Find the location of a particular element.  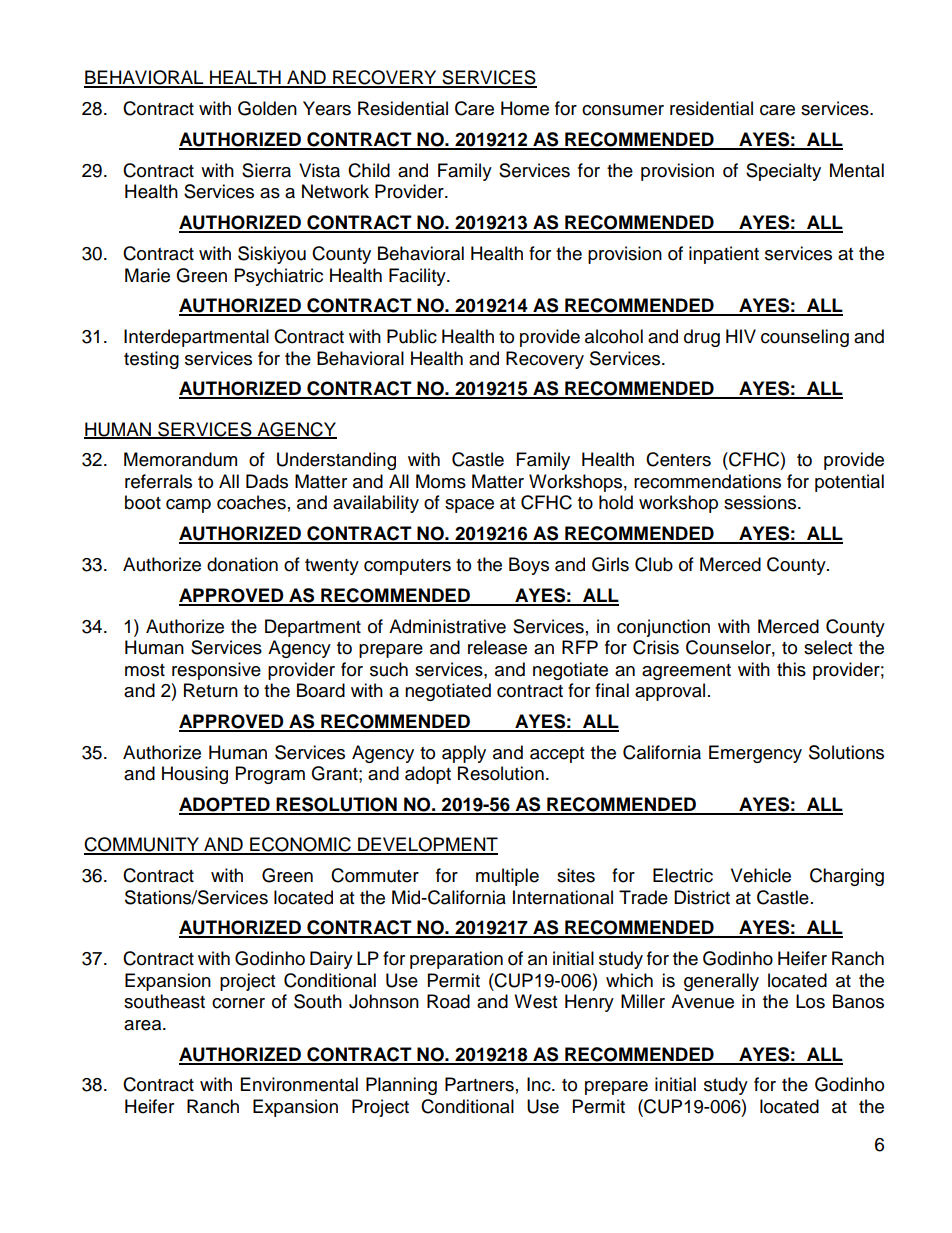

Emergency is located at coordinates (755, 754).
